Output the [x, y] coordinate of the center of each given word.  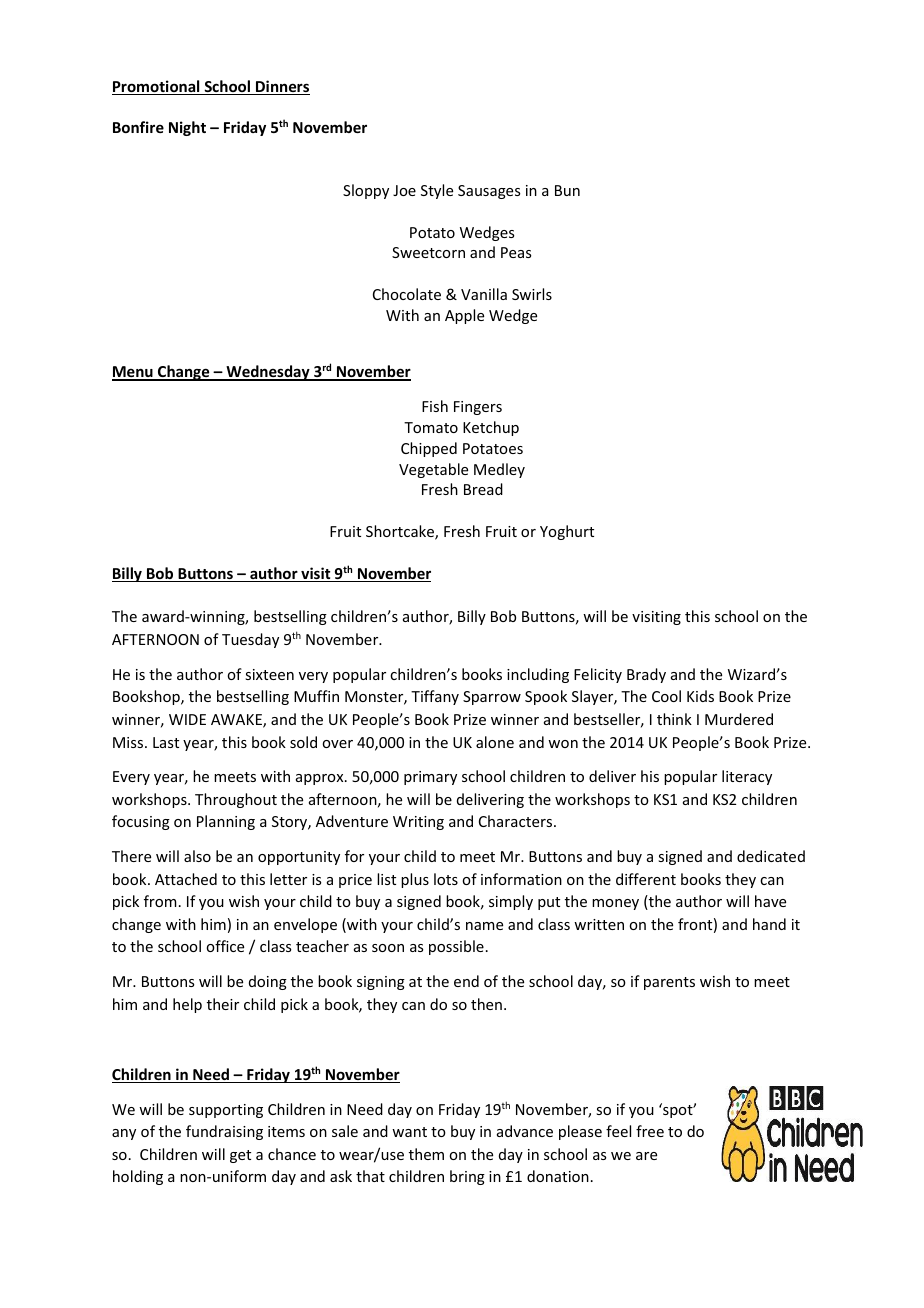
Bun [567, 190]
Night [187, 128]
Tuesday [250, 640]
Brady [646, 675]
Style [437, 191]
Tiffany [435, 697]
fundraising [224, 1132]
